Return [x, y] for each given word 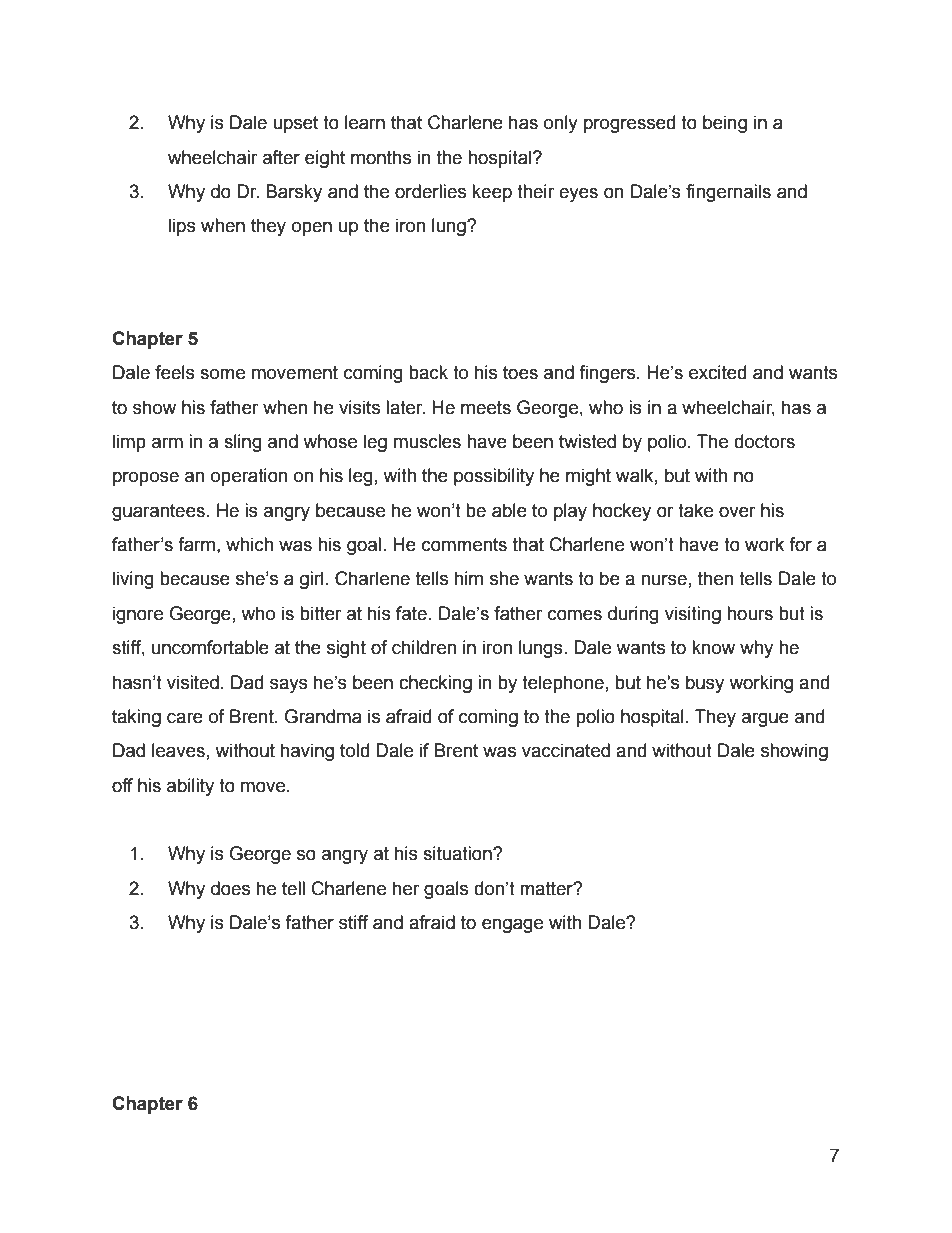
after [281, 157]
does [230, 888]
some [222, 374]
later [405, 407]
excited [717, 372]
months [381, 157]
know [713, 647]
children [424, 647]
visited [193, 682]
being [725, 124]
